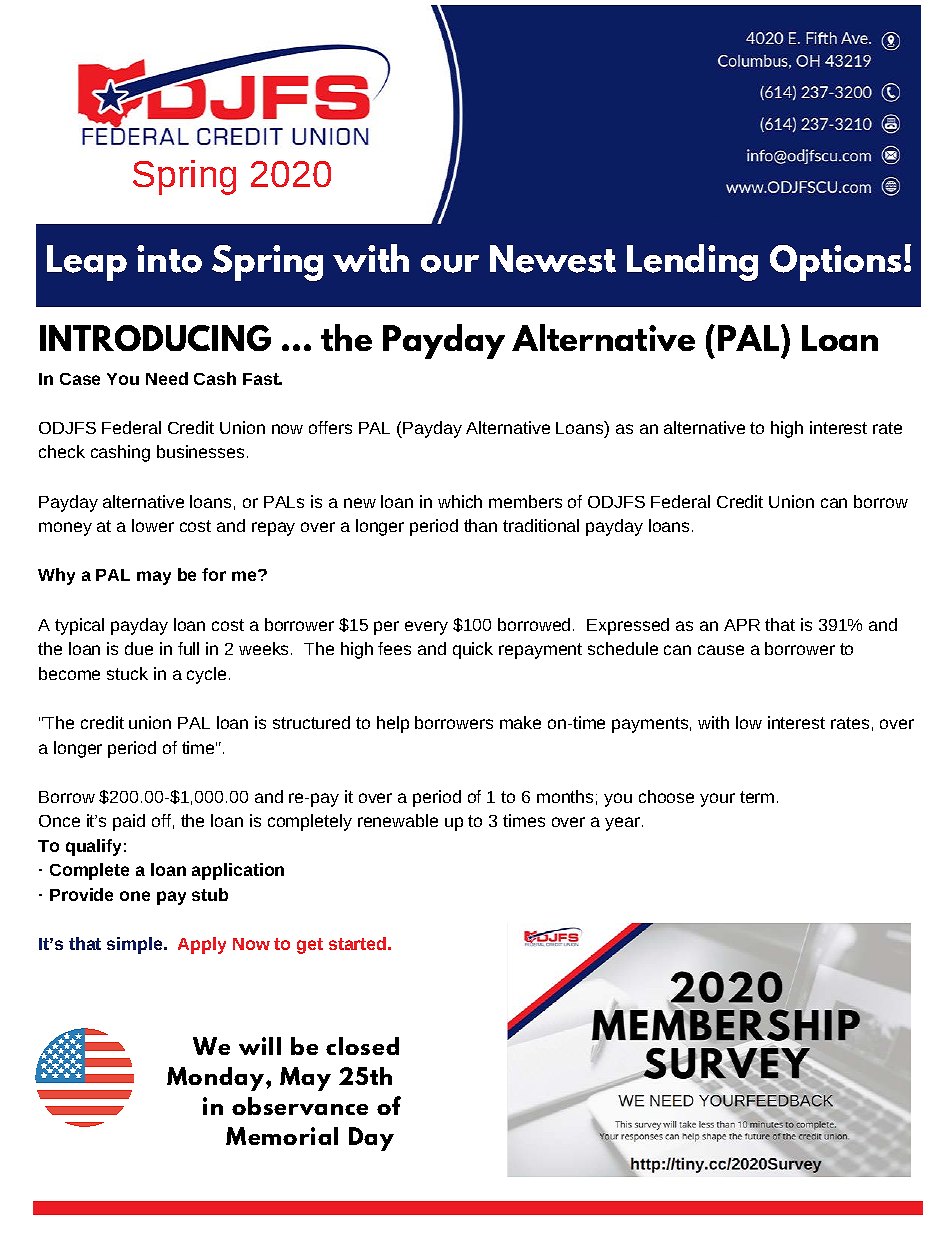 This screenshot has height=1233, width=952. What do you see at coordinates (362, 1046) in the screenshot?
I see `closed` at bounding box center [362, 1046].
